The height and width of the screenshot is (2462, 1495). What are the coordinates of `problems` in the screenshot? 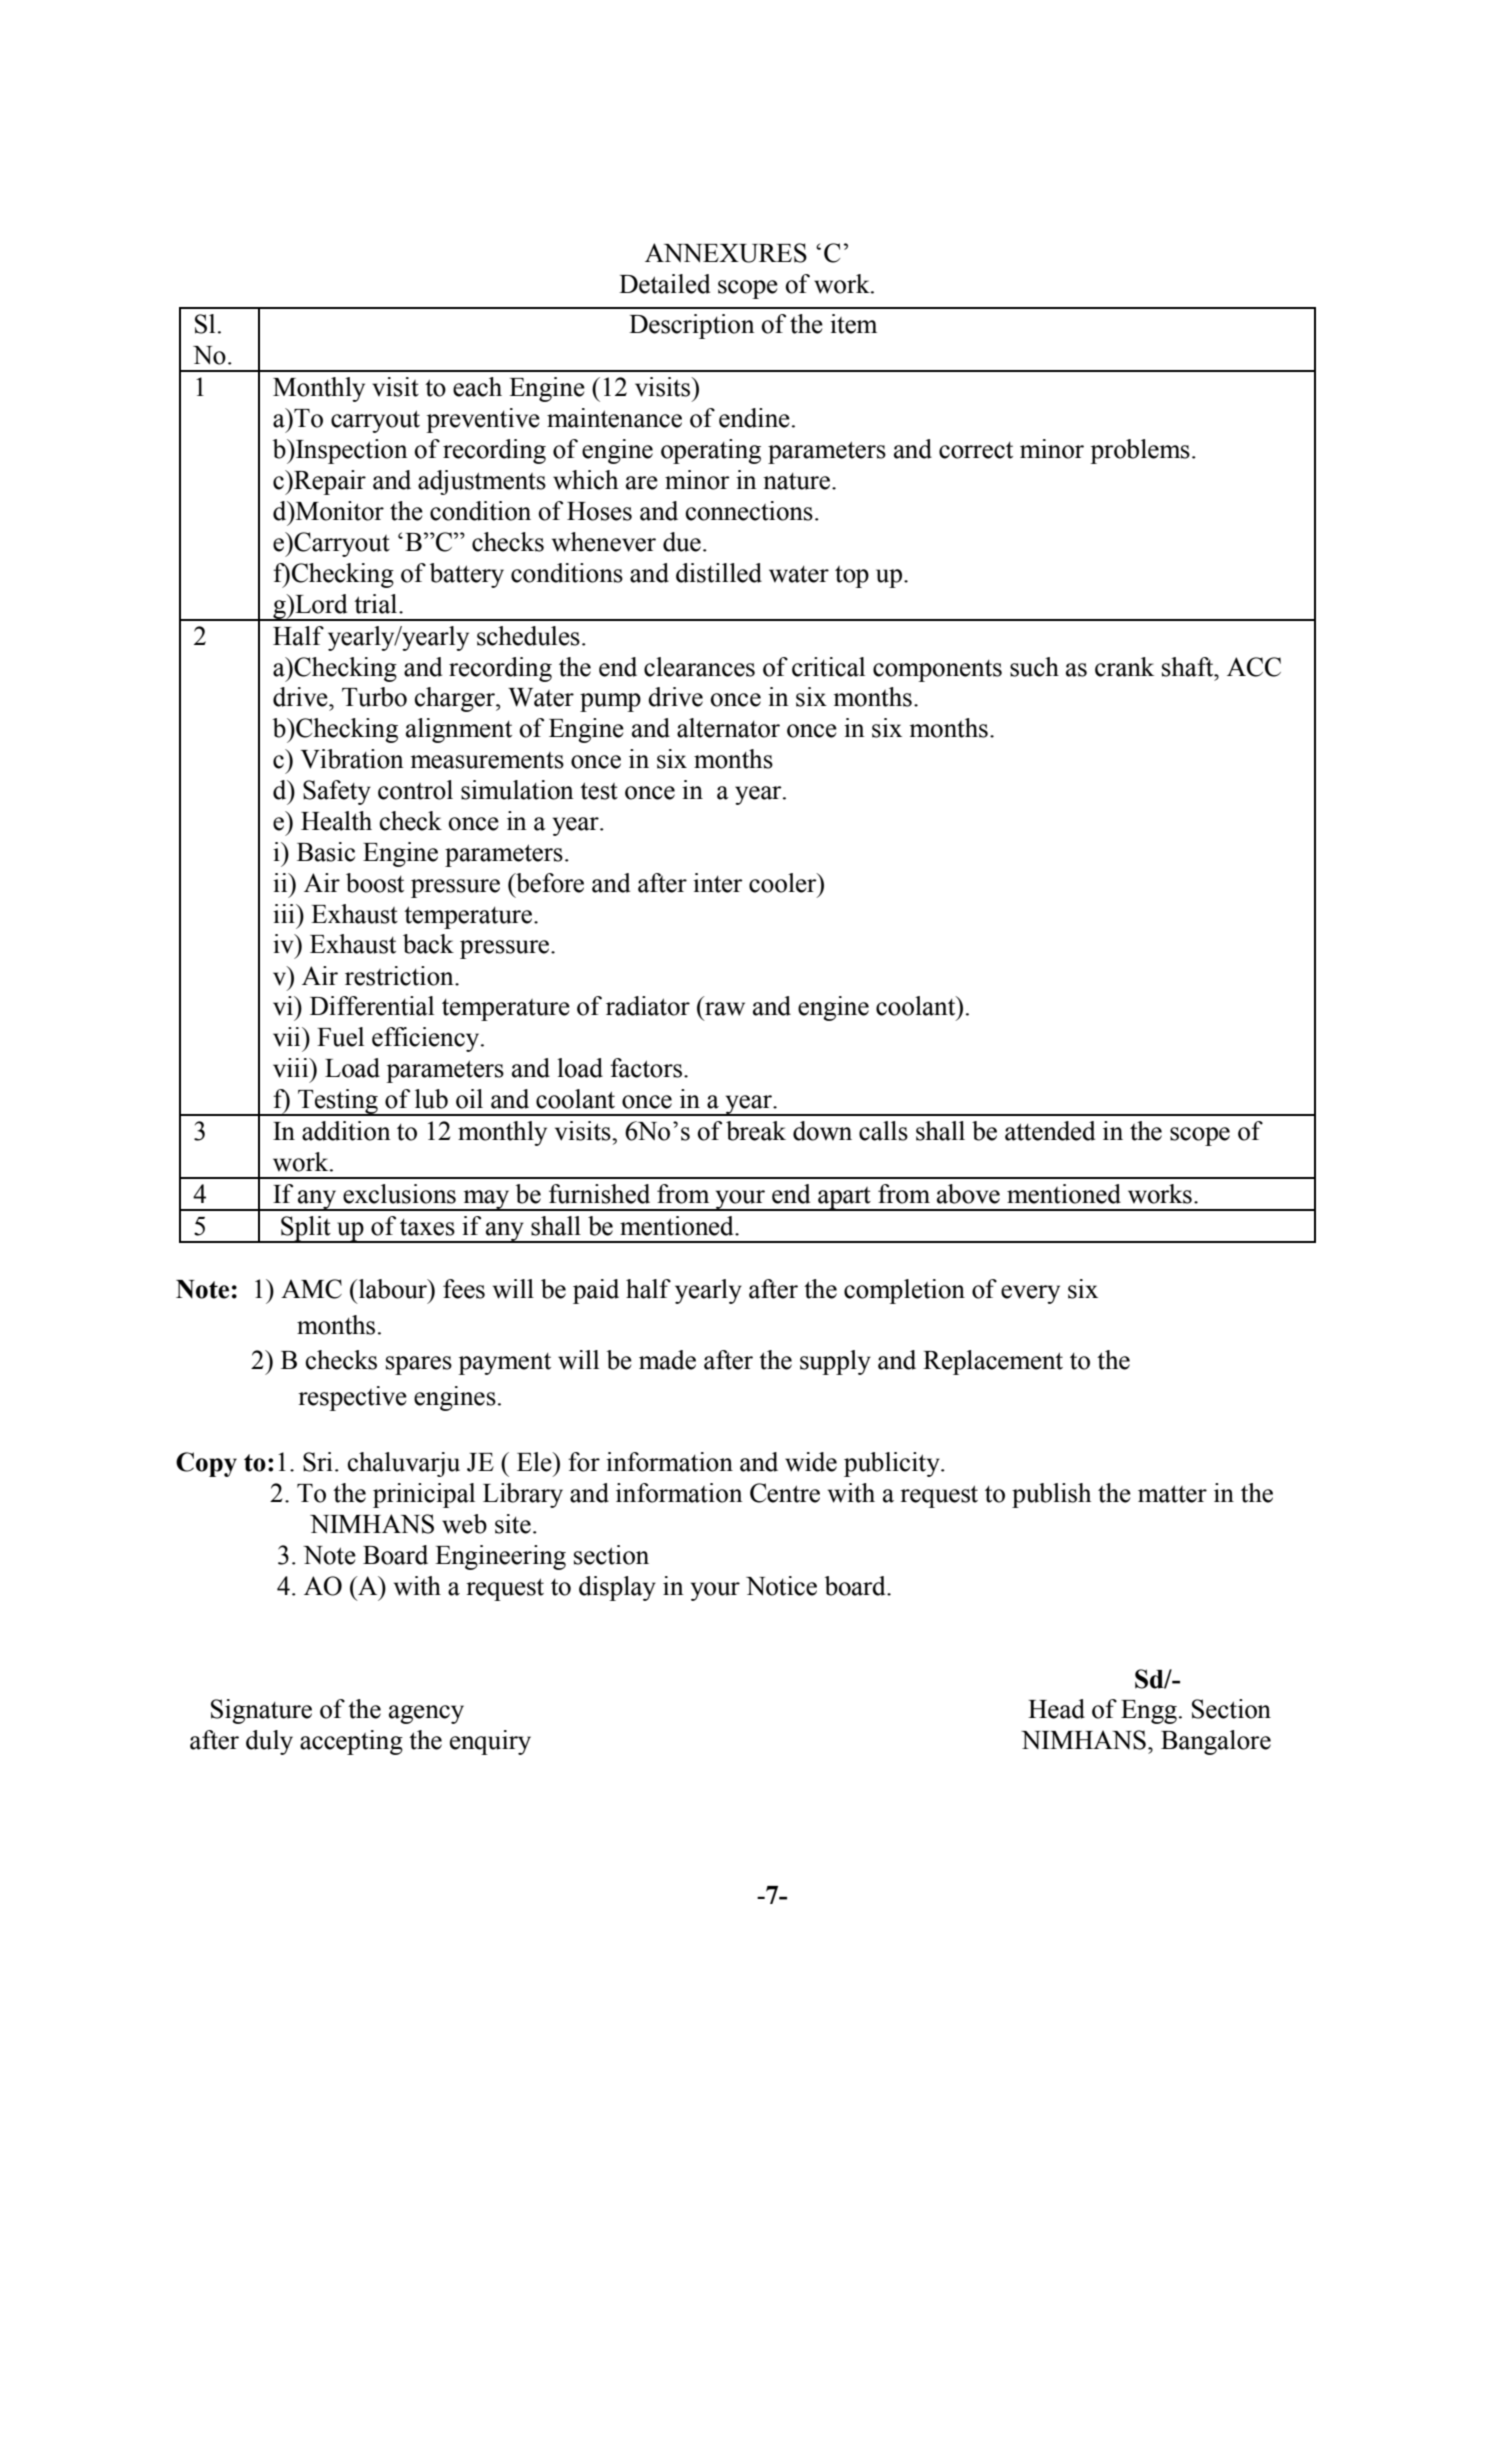 It's located at (1140, 451).
